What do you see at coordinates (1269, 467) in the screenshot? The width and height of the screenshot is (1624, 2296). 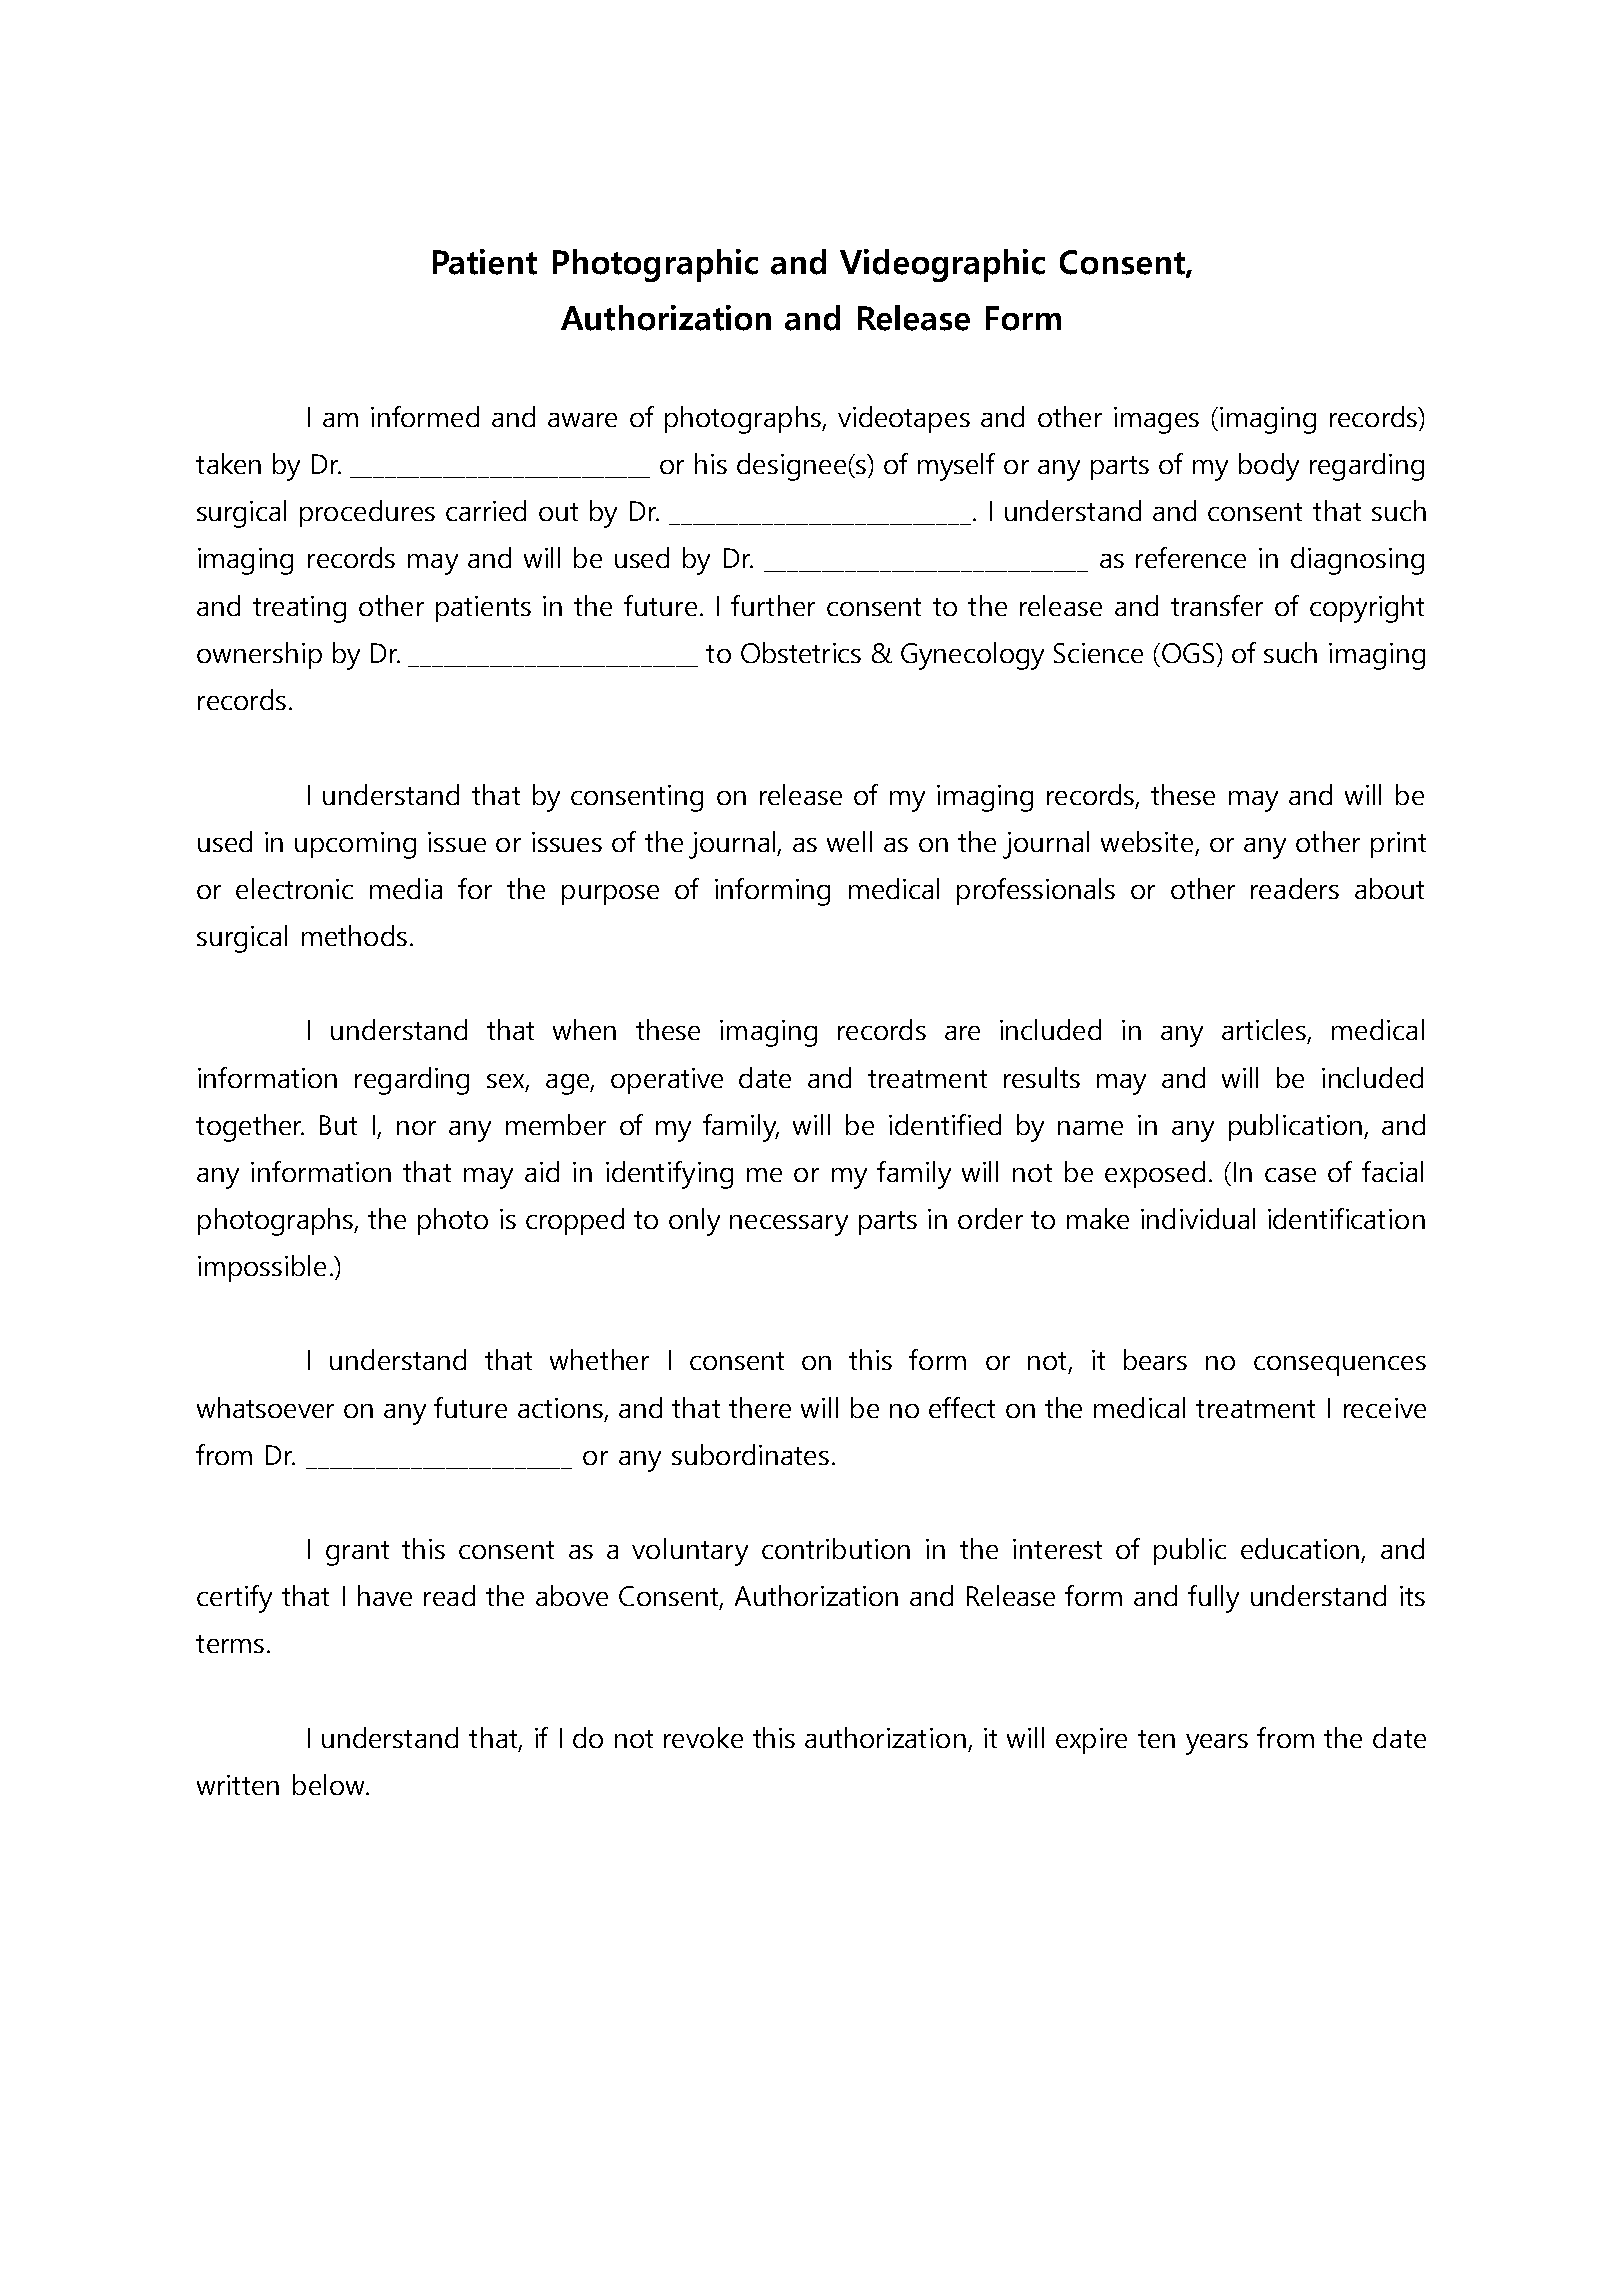 I see `body` at bounding box center [1269, 467].
